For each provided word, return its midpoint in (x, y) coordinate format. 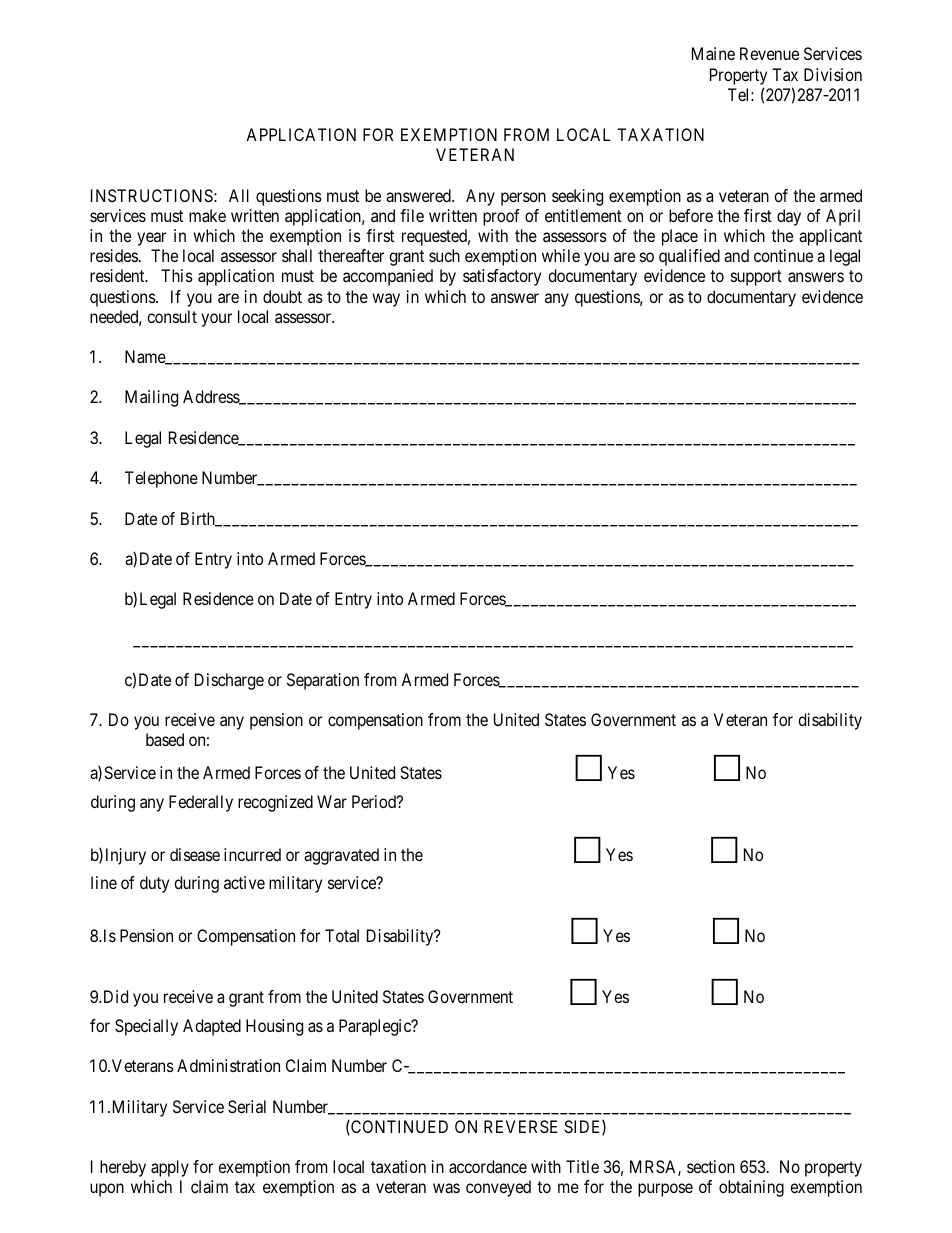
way (386, 300)
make (207, 215)
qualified (689, 257)
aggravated (341, 856)
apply (170, 1168)
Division (833, 74)
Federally (201, 803)
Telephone (161, 479)
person (523, 199)
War (332, 801)
